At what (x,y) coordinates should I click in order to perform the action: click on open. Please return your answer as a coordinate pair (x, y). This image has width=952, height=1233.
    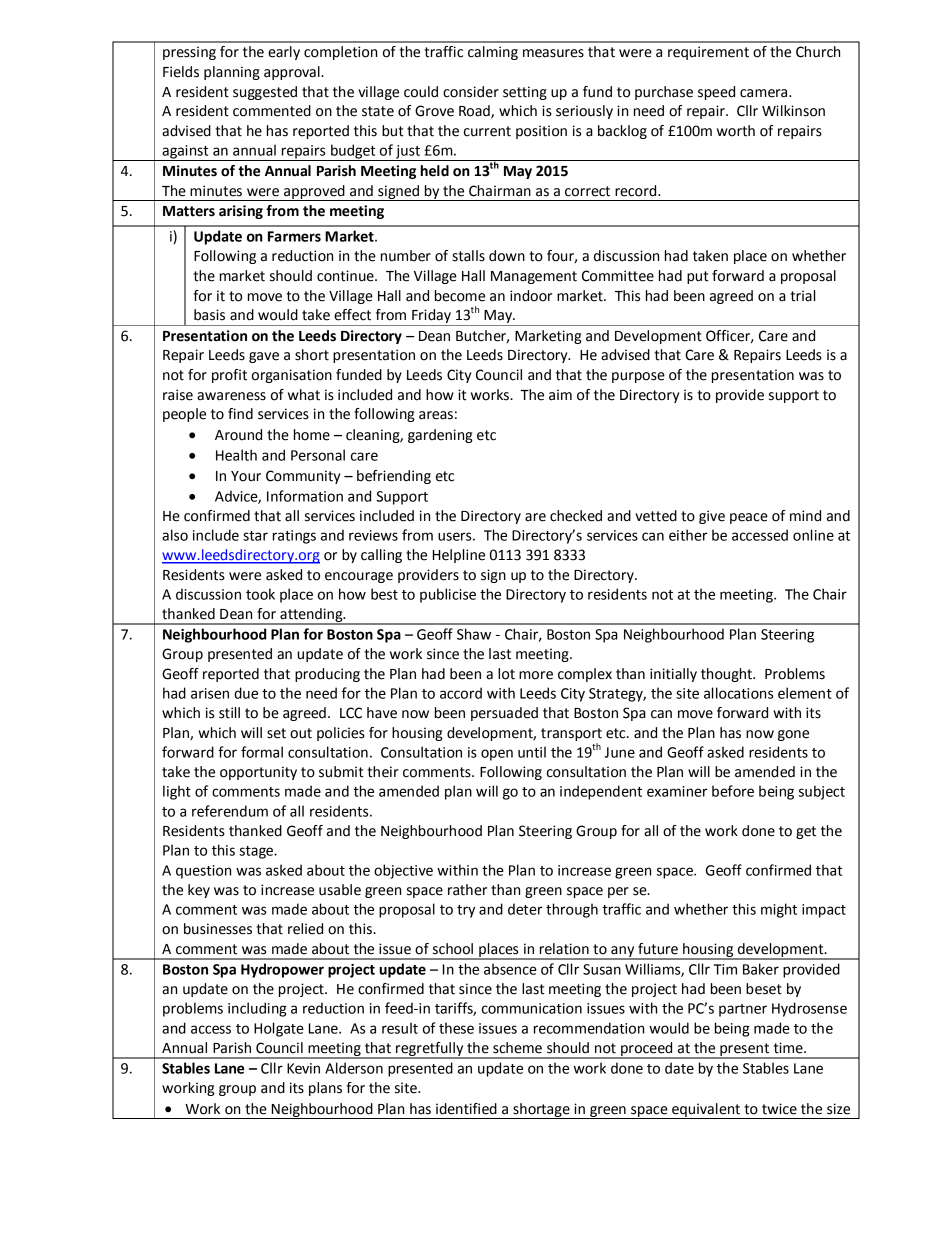
    Looking at the image, I should click on (497, 755).
